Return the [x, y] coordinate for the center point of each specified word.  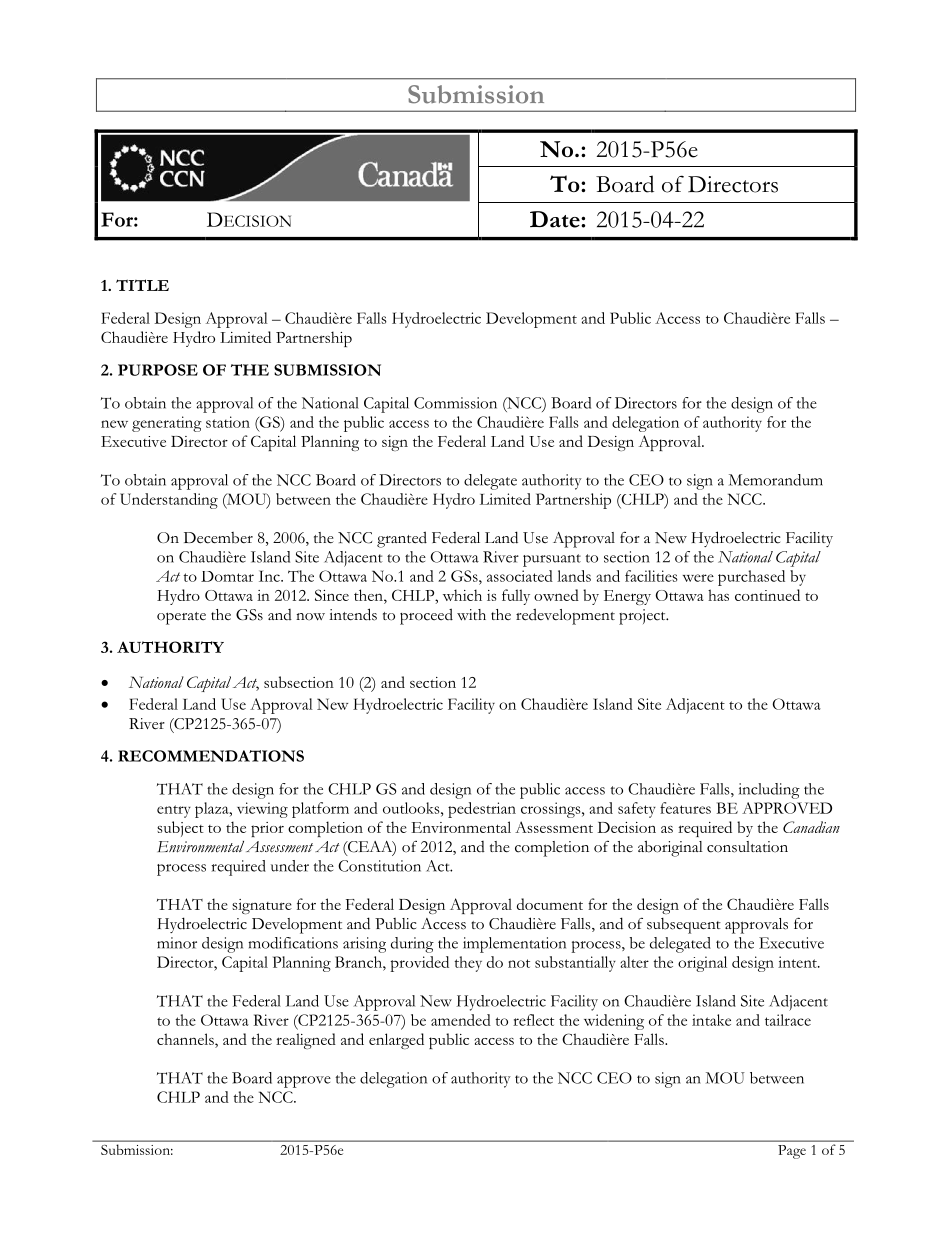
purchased [751, 578]
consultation [747, 847]
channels [186, 1039]
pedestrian [482, 810]
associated [520, 576]
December [218, 538]
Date [556, 219]
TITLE [142, 285]
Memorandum [776, 480]
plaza [213, 810]
